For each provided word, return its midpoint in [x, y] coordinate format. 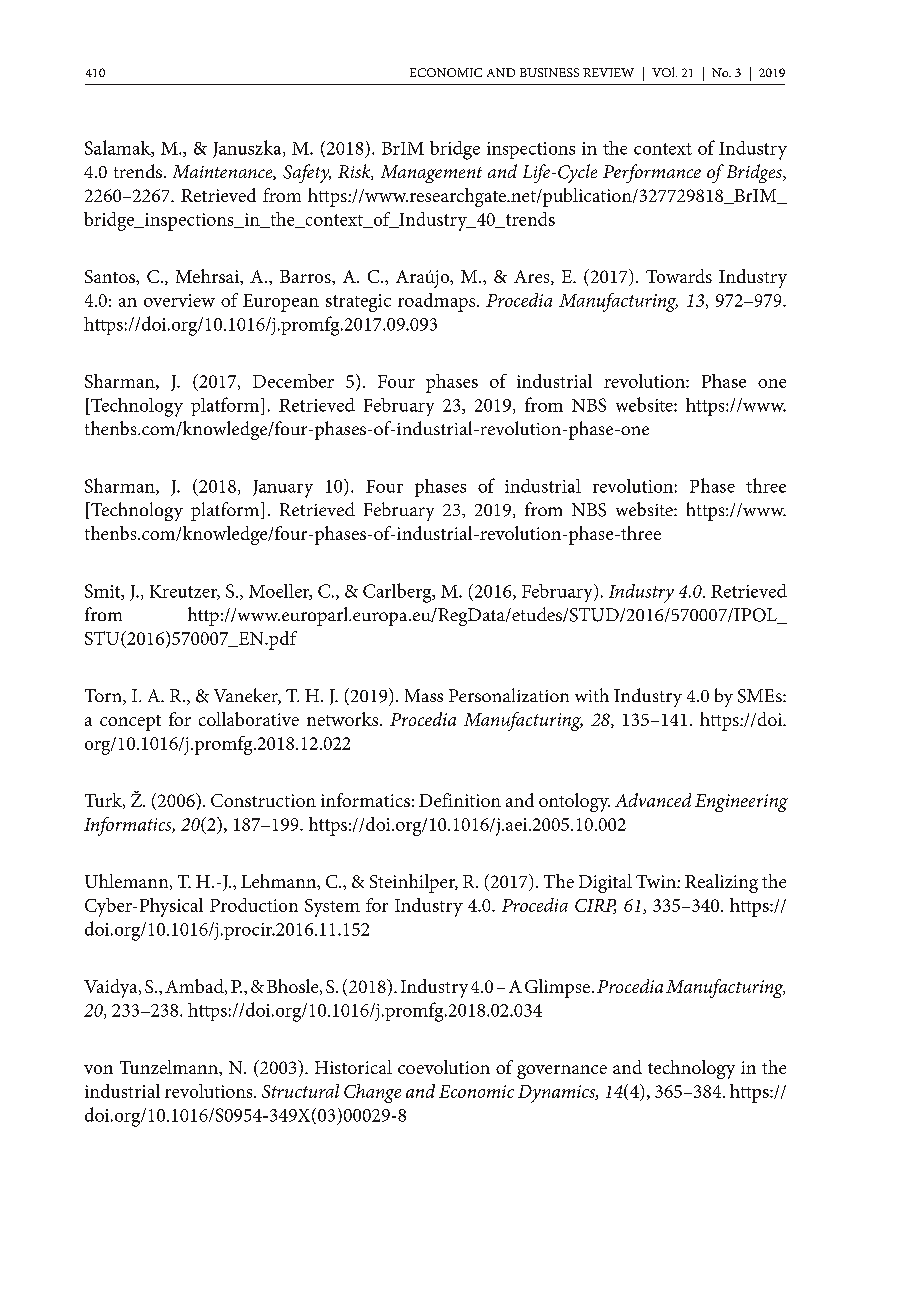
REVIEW [608, 72]
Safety [307, 173]
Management [431, 174]
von [98, 1069]
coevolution [444, 1067]
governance [562, 1072]
